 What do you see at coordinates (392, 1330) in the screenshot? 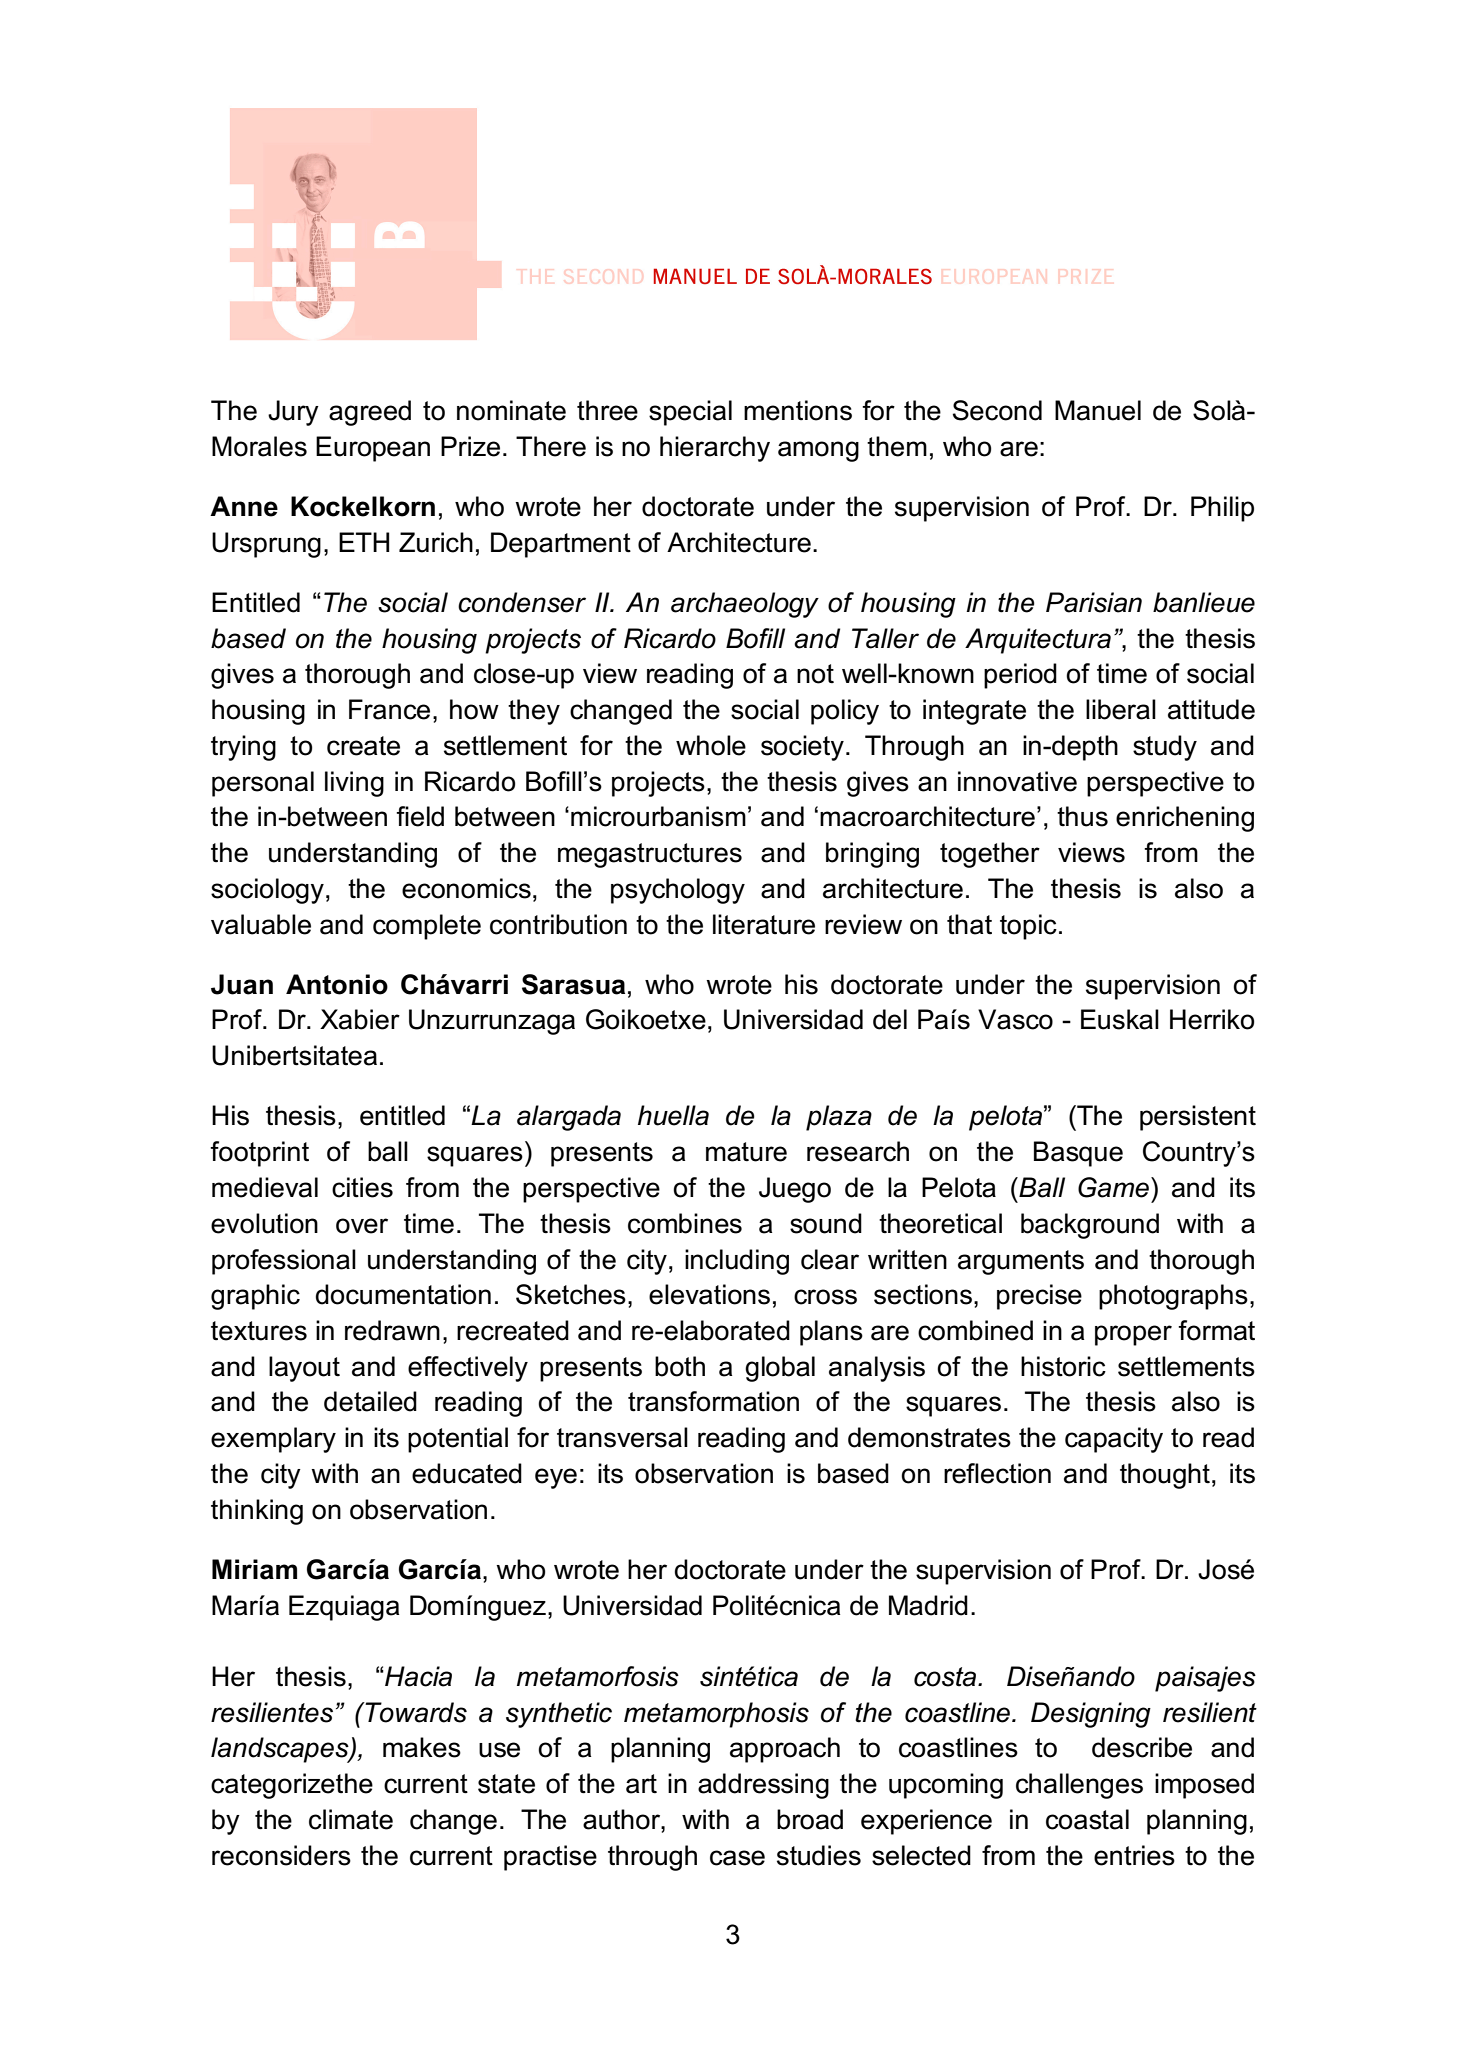
I see `redrawn` at bounding box center [392, 1330].
